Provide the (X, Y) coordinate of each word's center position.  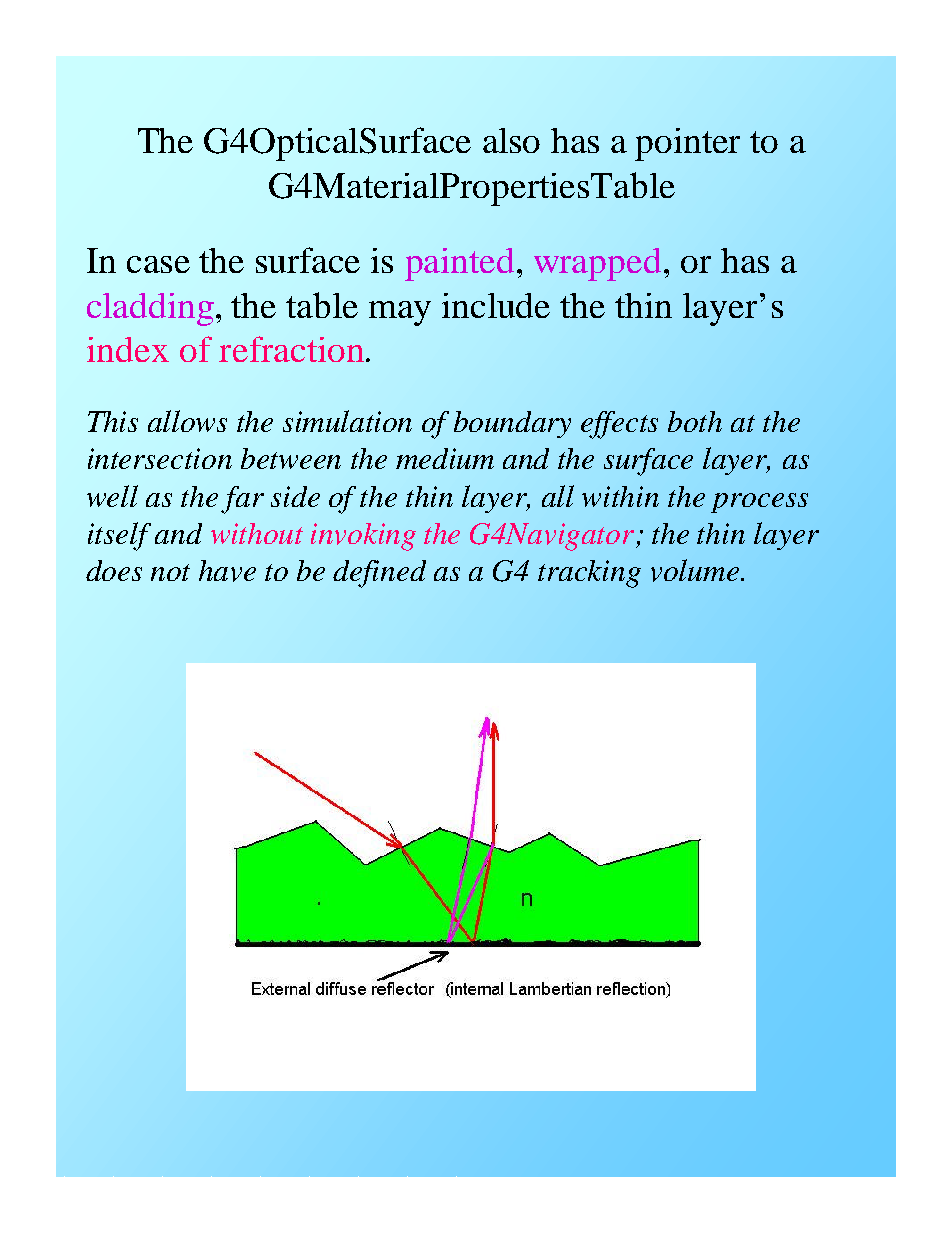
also (511, 140)
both (695, 421)
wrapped (597, 264)
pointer (687, 144)
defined (379, 574)
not (170, 572)
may (400, 313)
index (128, 349)
